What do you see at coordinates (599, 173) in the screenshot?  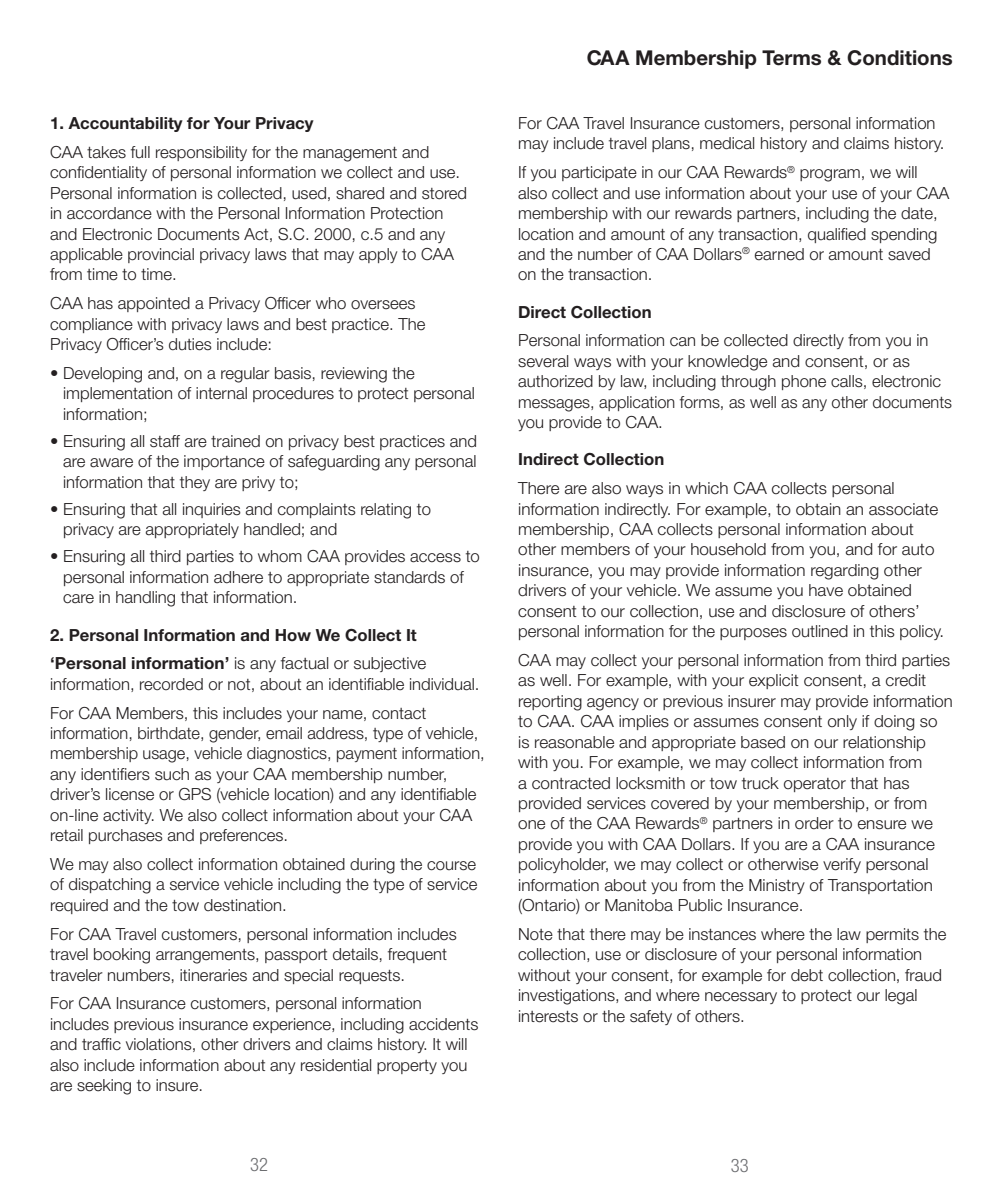 I see `participate` at bounding box center [599, 173].
